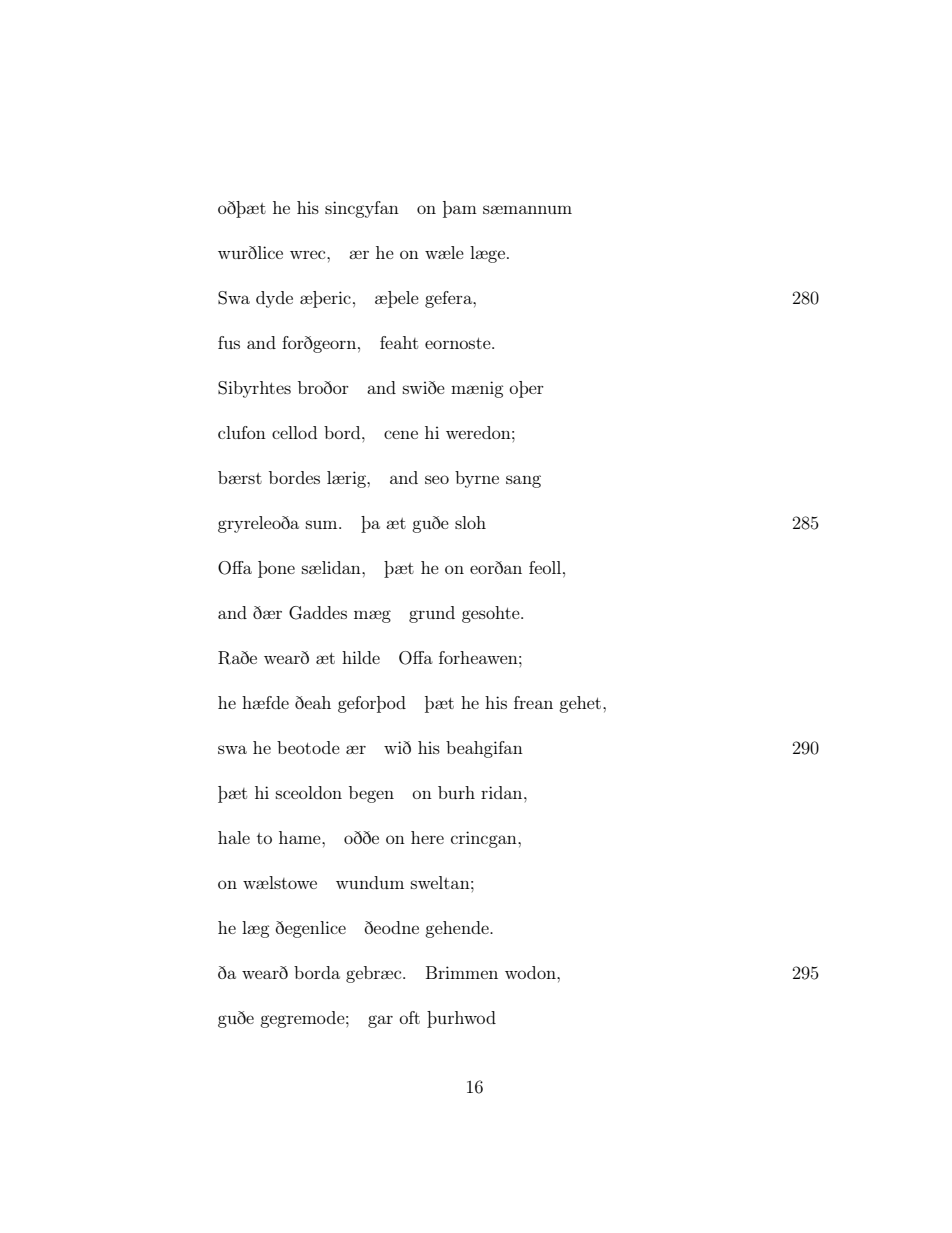 Image resolution: width=952 pixels, height=1233 pixels. I want to click on byrne, so click(477, 479).
